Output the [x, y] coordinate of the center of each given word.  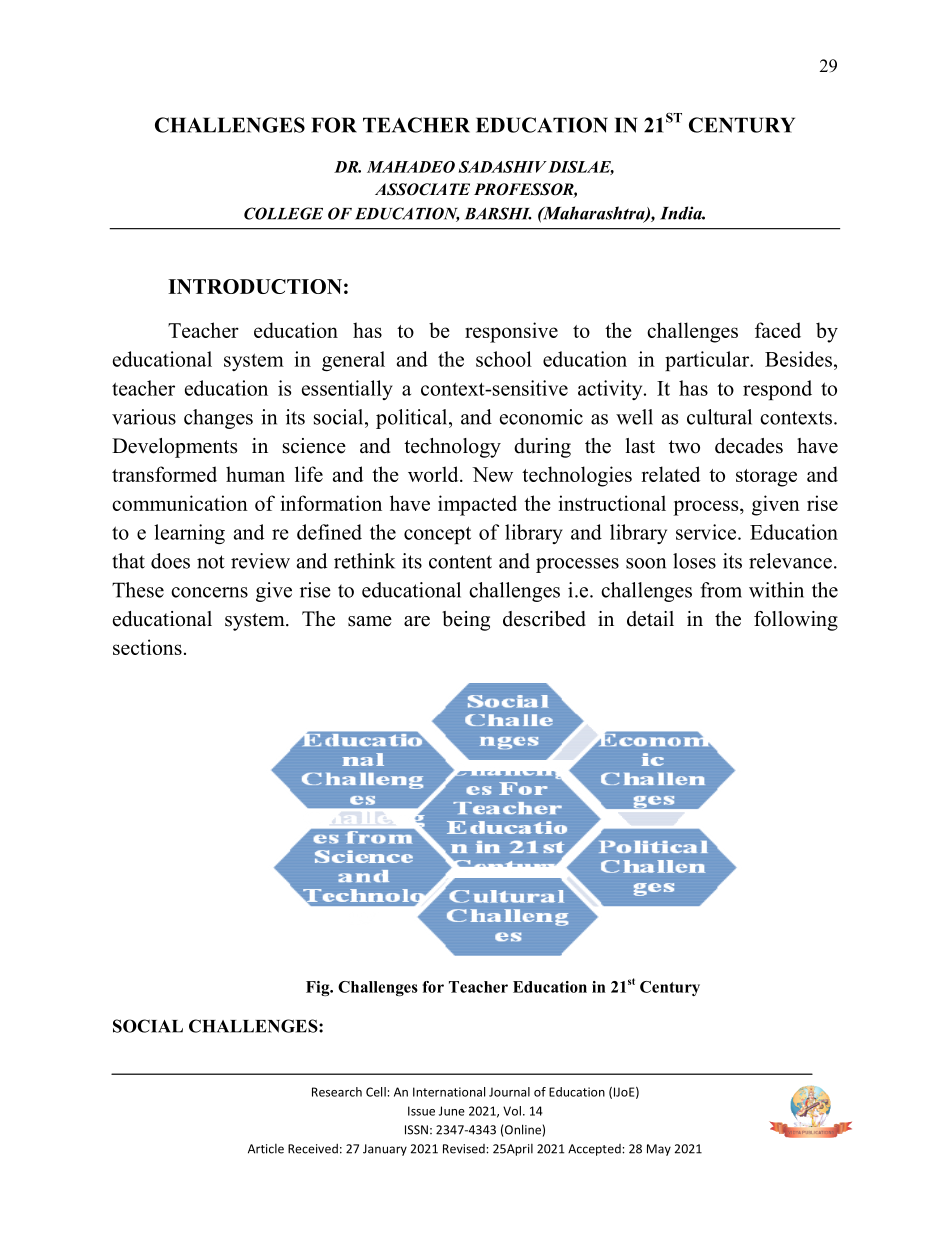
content [460, 562]
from [721, 590]
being [466, 621]
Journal [509, 1092]
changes [218, 419]
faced [778, 330]
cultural [719, 417]
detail [650, 619]
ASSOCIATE [422, 189]
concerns [209, 592]
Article [266, 1149]
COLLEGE [283, 213]
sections [147, 647]
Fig [319, 988]
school [504, 359]
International [449, 1092]
